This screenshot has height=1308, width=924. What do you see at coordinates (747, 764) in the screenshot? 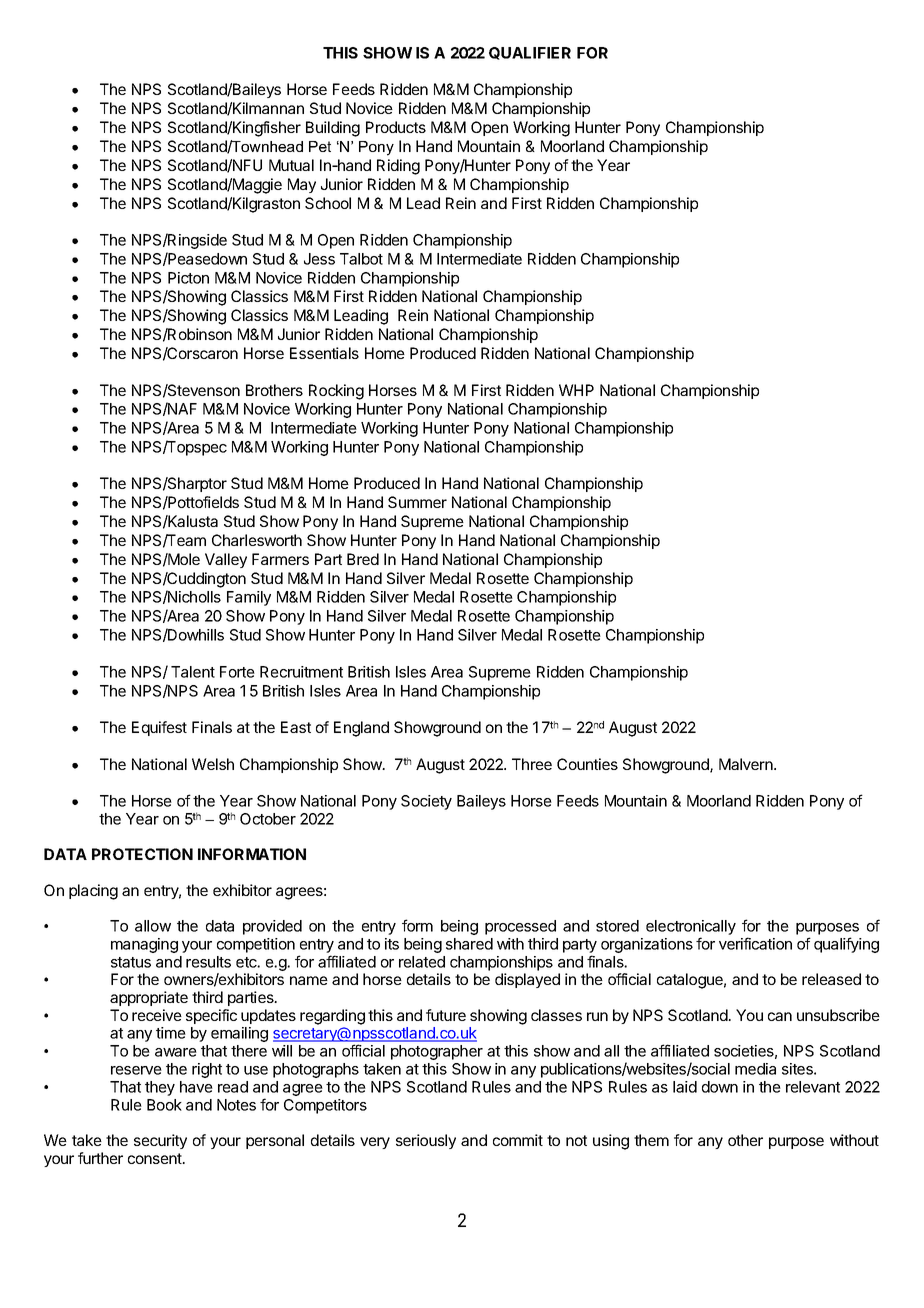
I see `Malvern` at bounding box center [747, 764].
